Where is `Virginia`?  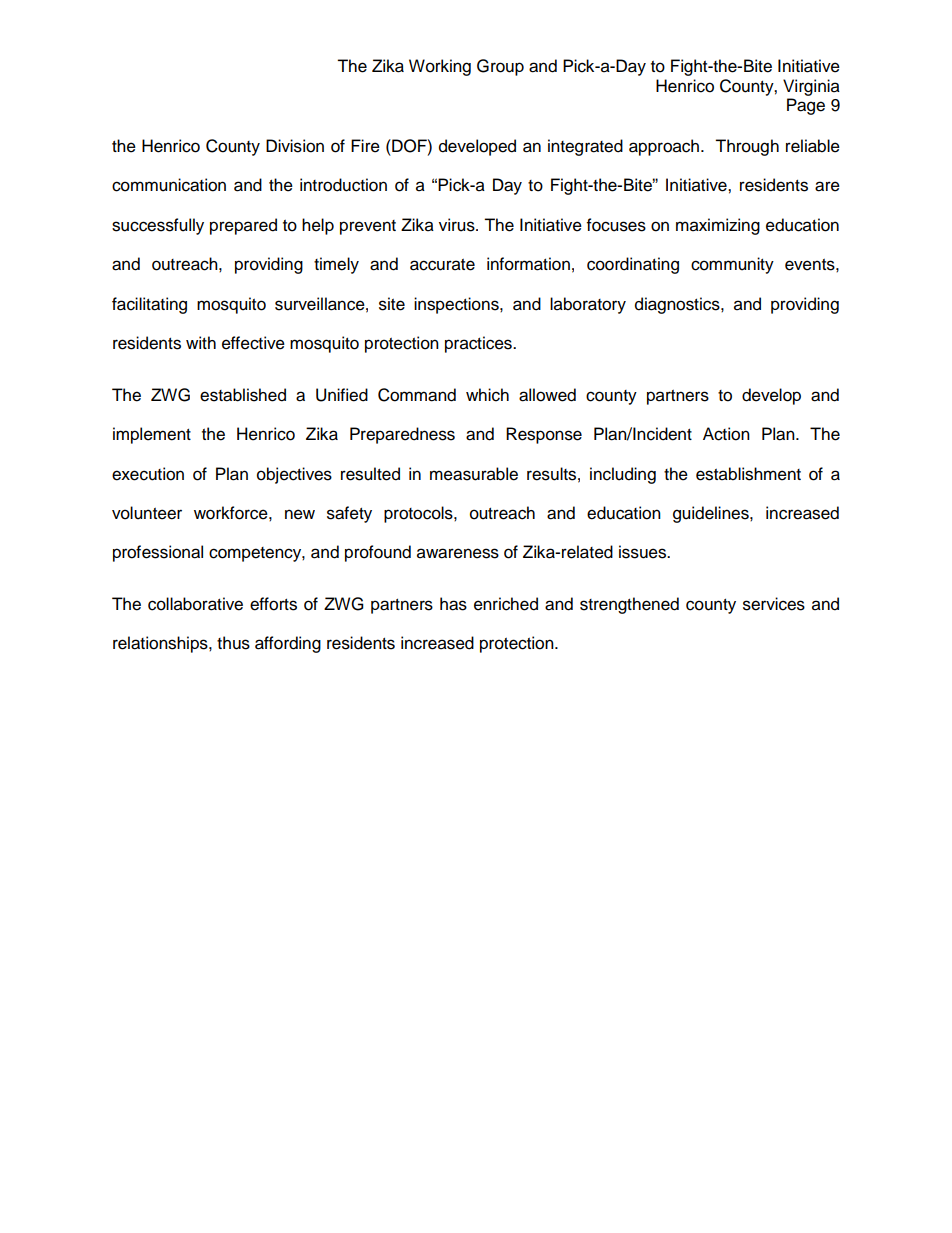 Virginia is located at coordinates (811, 87).
